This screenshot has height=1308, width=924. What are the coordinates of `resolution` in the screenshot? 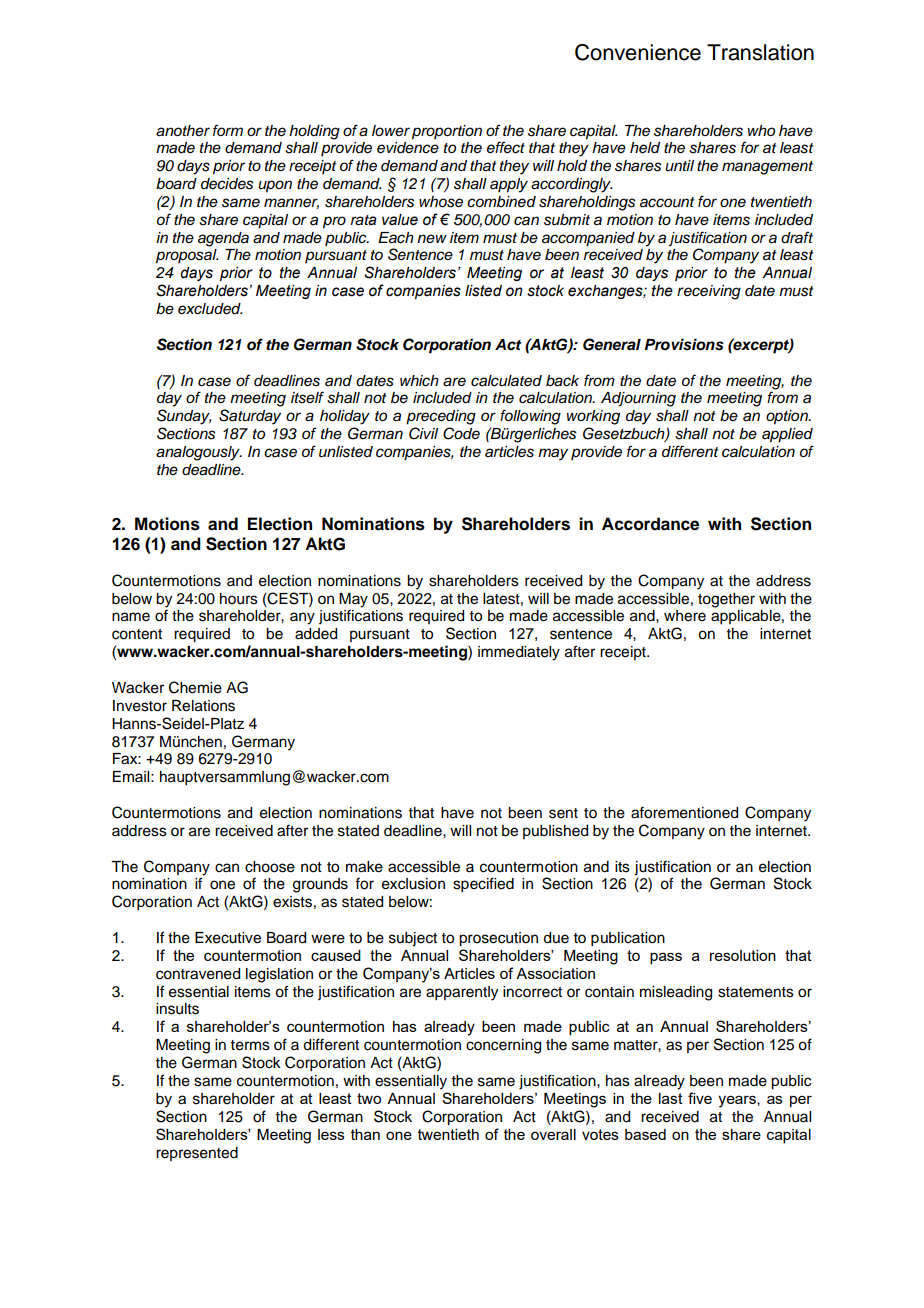 It's located at (743, 955).
